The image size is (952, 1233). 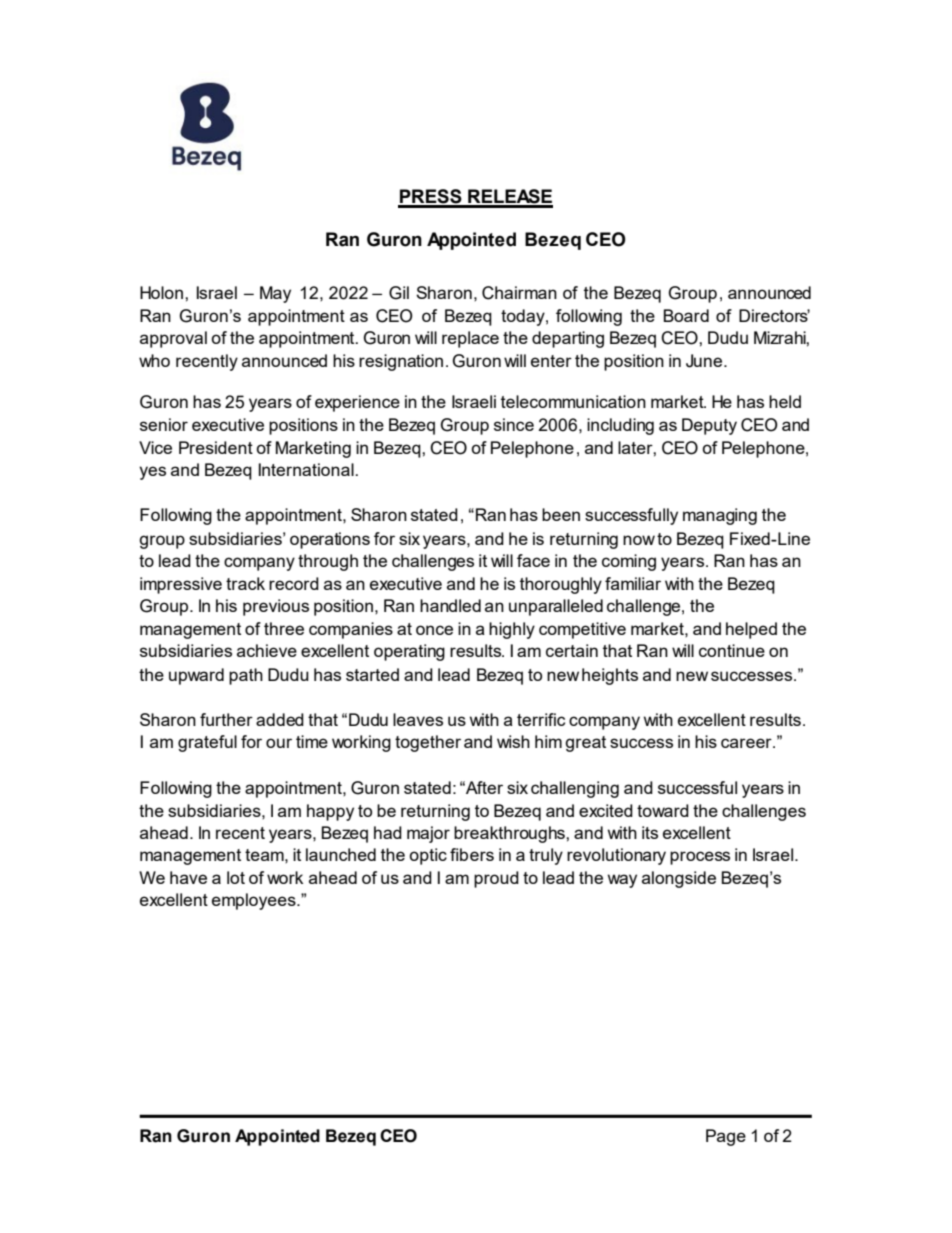 What do you see at coordinates (663, 810) in the screenshot?
I see `toward` at bounding box center [663, 810].
